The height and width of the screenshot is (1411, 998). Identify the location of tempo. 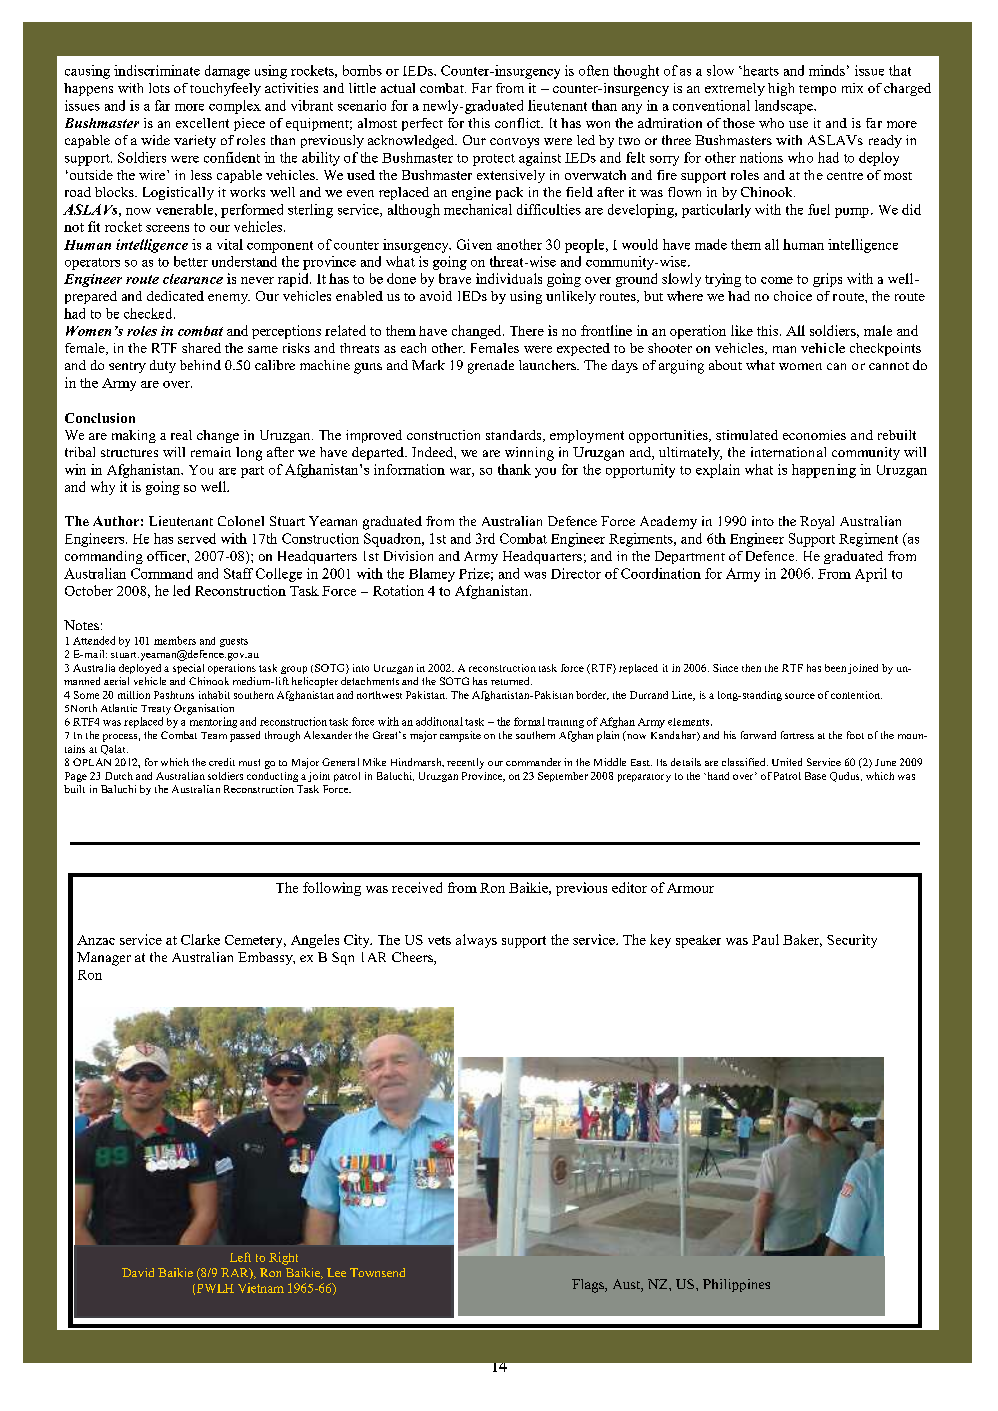
(817, 90).
